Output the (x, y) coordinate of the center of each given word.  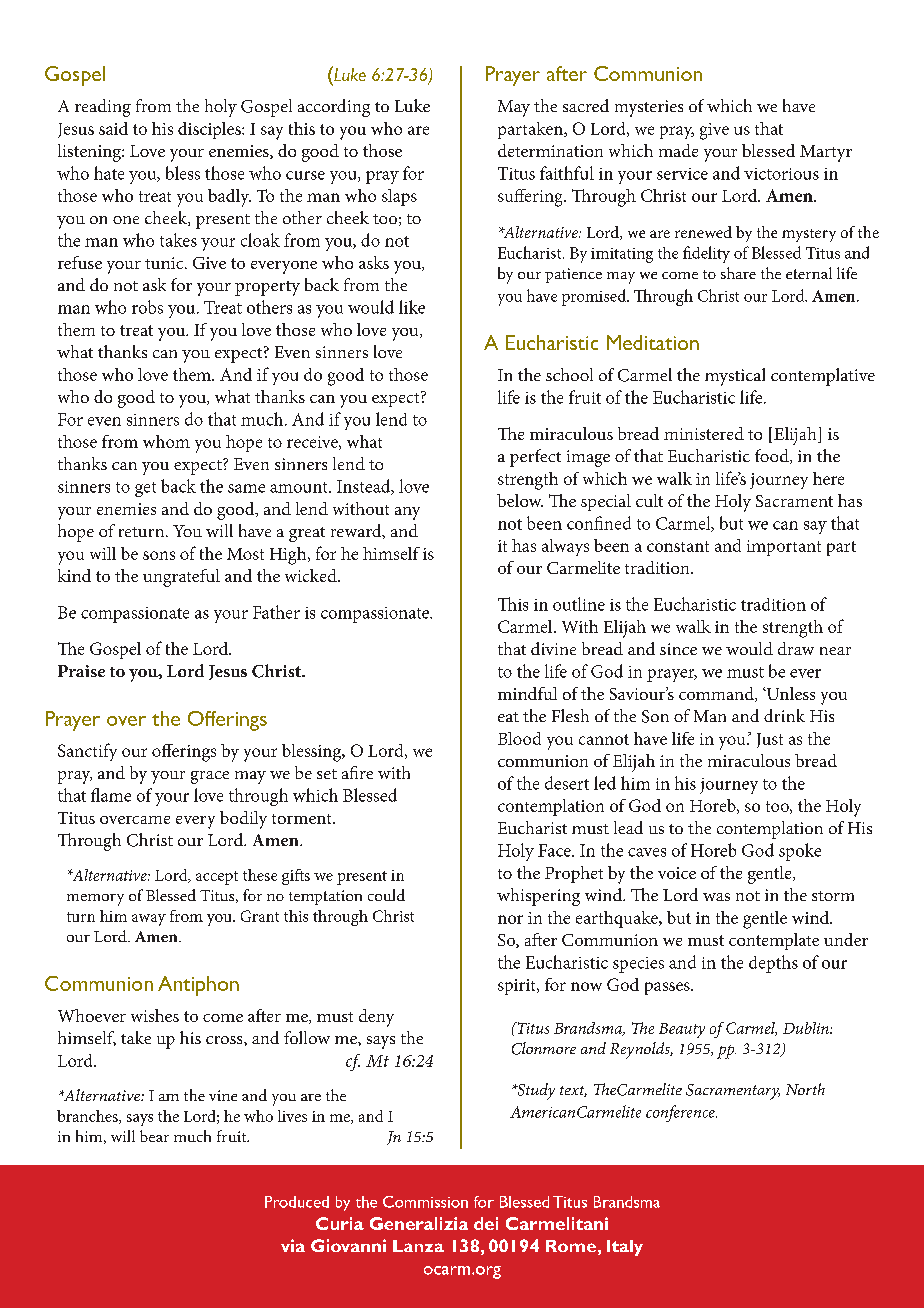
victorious (781, 174)
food (773, 456)
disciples (210, 130)
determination (550, 150)
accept (217, 878)
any (407, 513)
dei (486, 1223)
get (145, 489)
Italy (625, 1248)
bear (154, 1136)
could (386, 895)
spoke (800, 852)
